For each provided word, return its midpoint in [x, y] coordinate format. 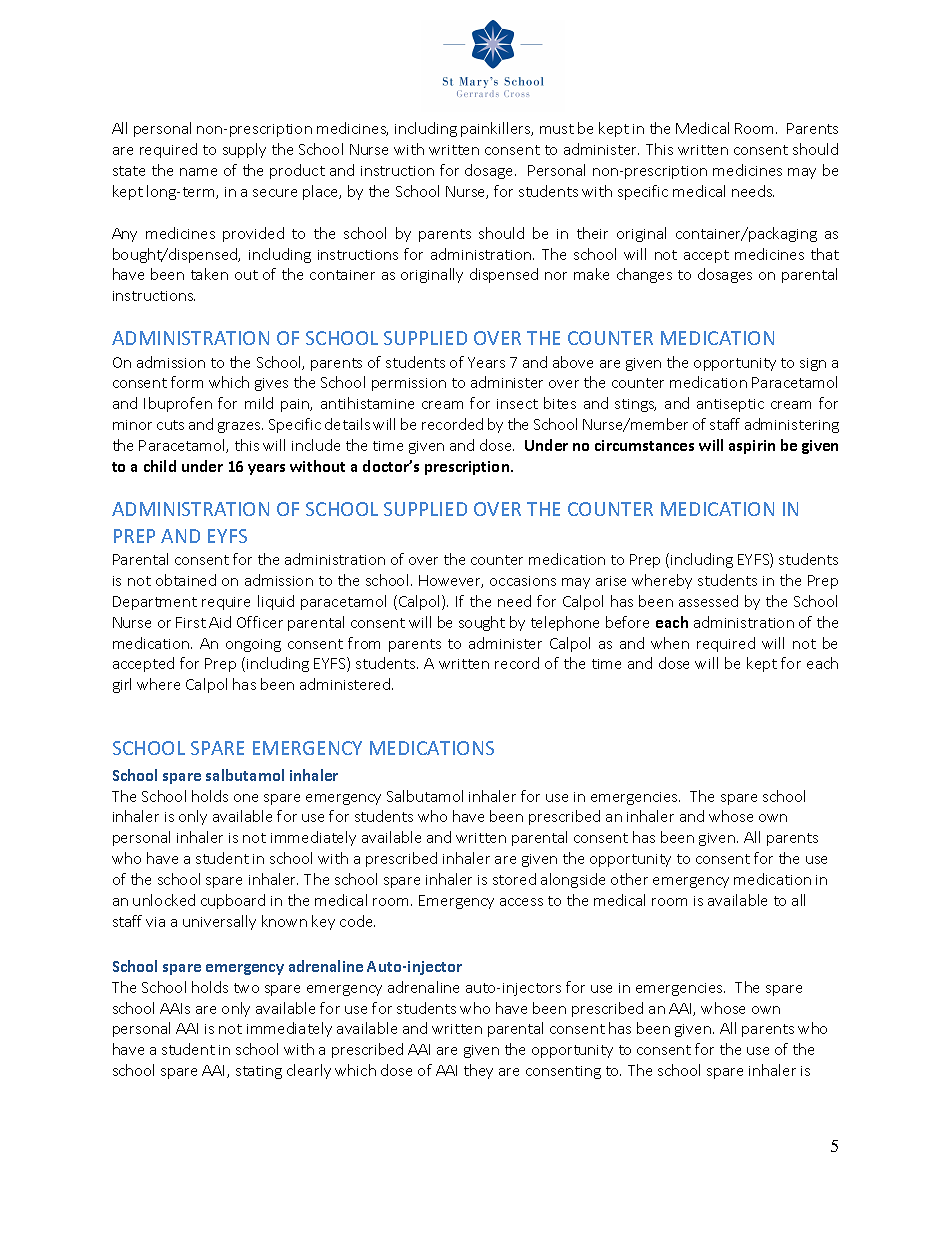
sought [482, 623]
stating [259, 1072]
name [198, 172]
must [557, 129]
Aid [220, 622]
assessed [708, 601]
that [825, 254]
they [478, 1071]
